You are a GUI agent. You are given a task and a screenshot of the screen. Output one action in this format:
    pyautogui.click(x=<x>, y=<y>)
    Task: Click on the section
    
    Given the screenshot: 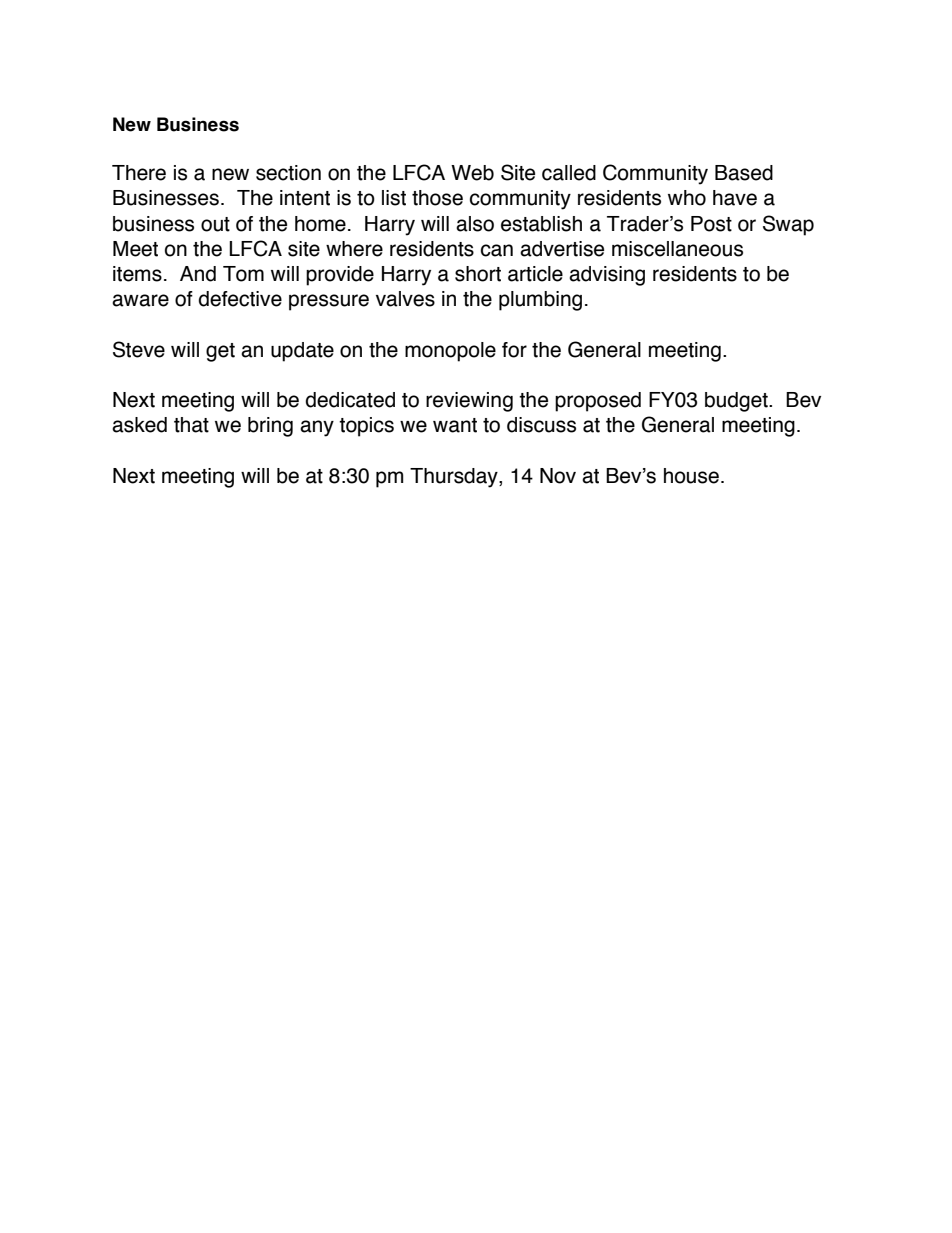 What is the action you would take?
    pyautogui.click(x=288, y=173)
